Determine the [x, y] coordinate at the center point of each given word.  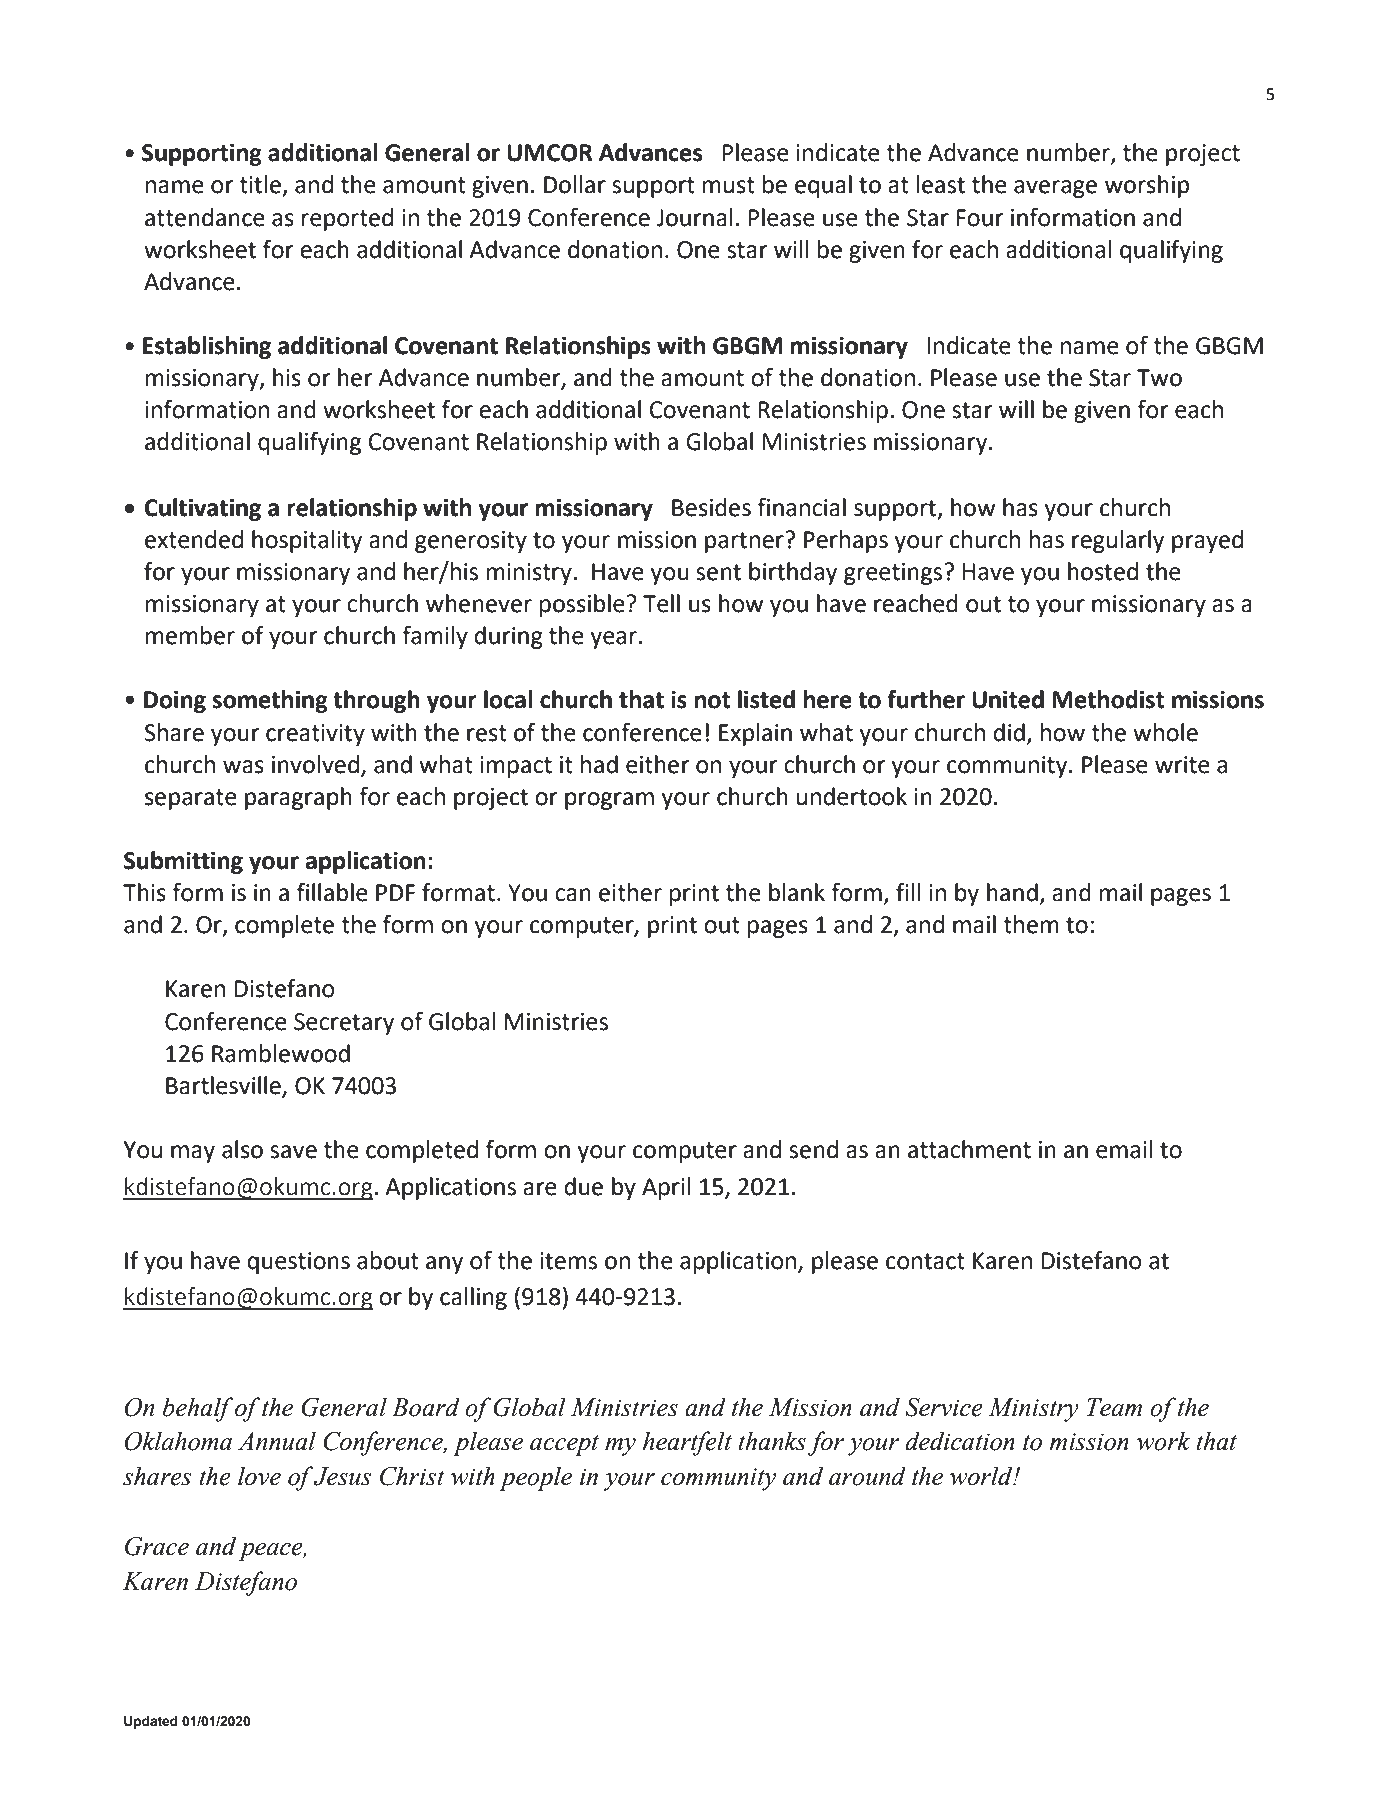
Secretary [344, 1024]
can [573, 895]
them [1031, 924]
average [1055, 189]
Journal [694, 217]
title [260, 184]
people [535, 1478]
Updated [151, 1722]
